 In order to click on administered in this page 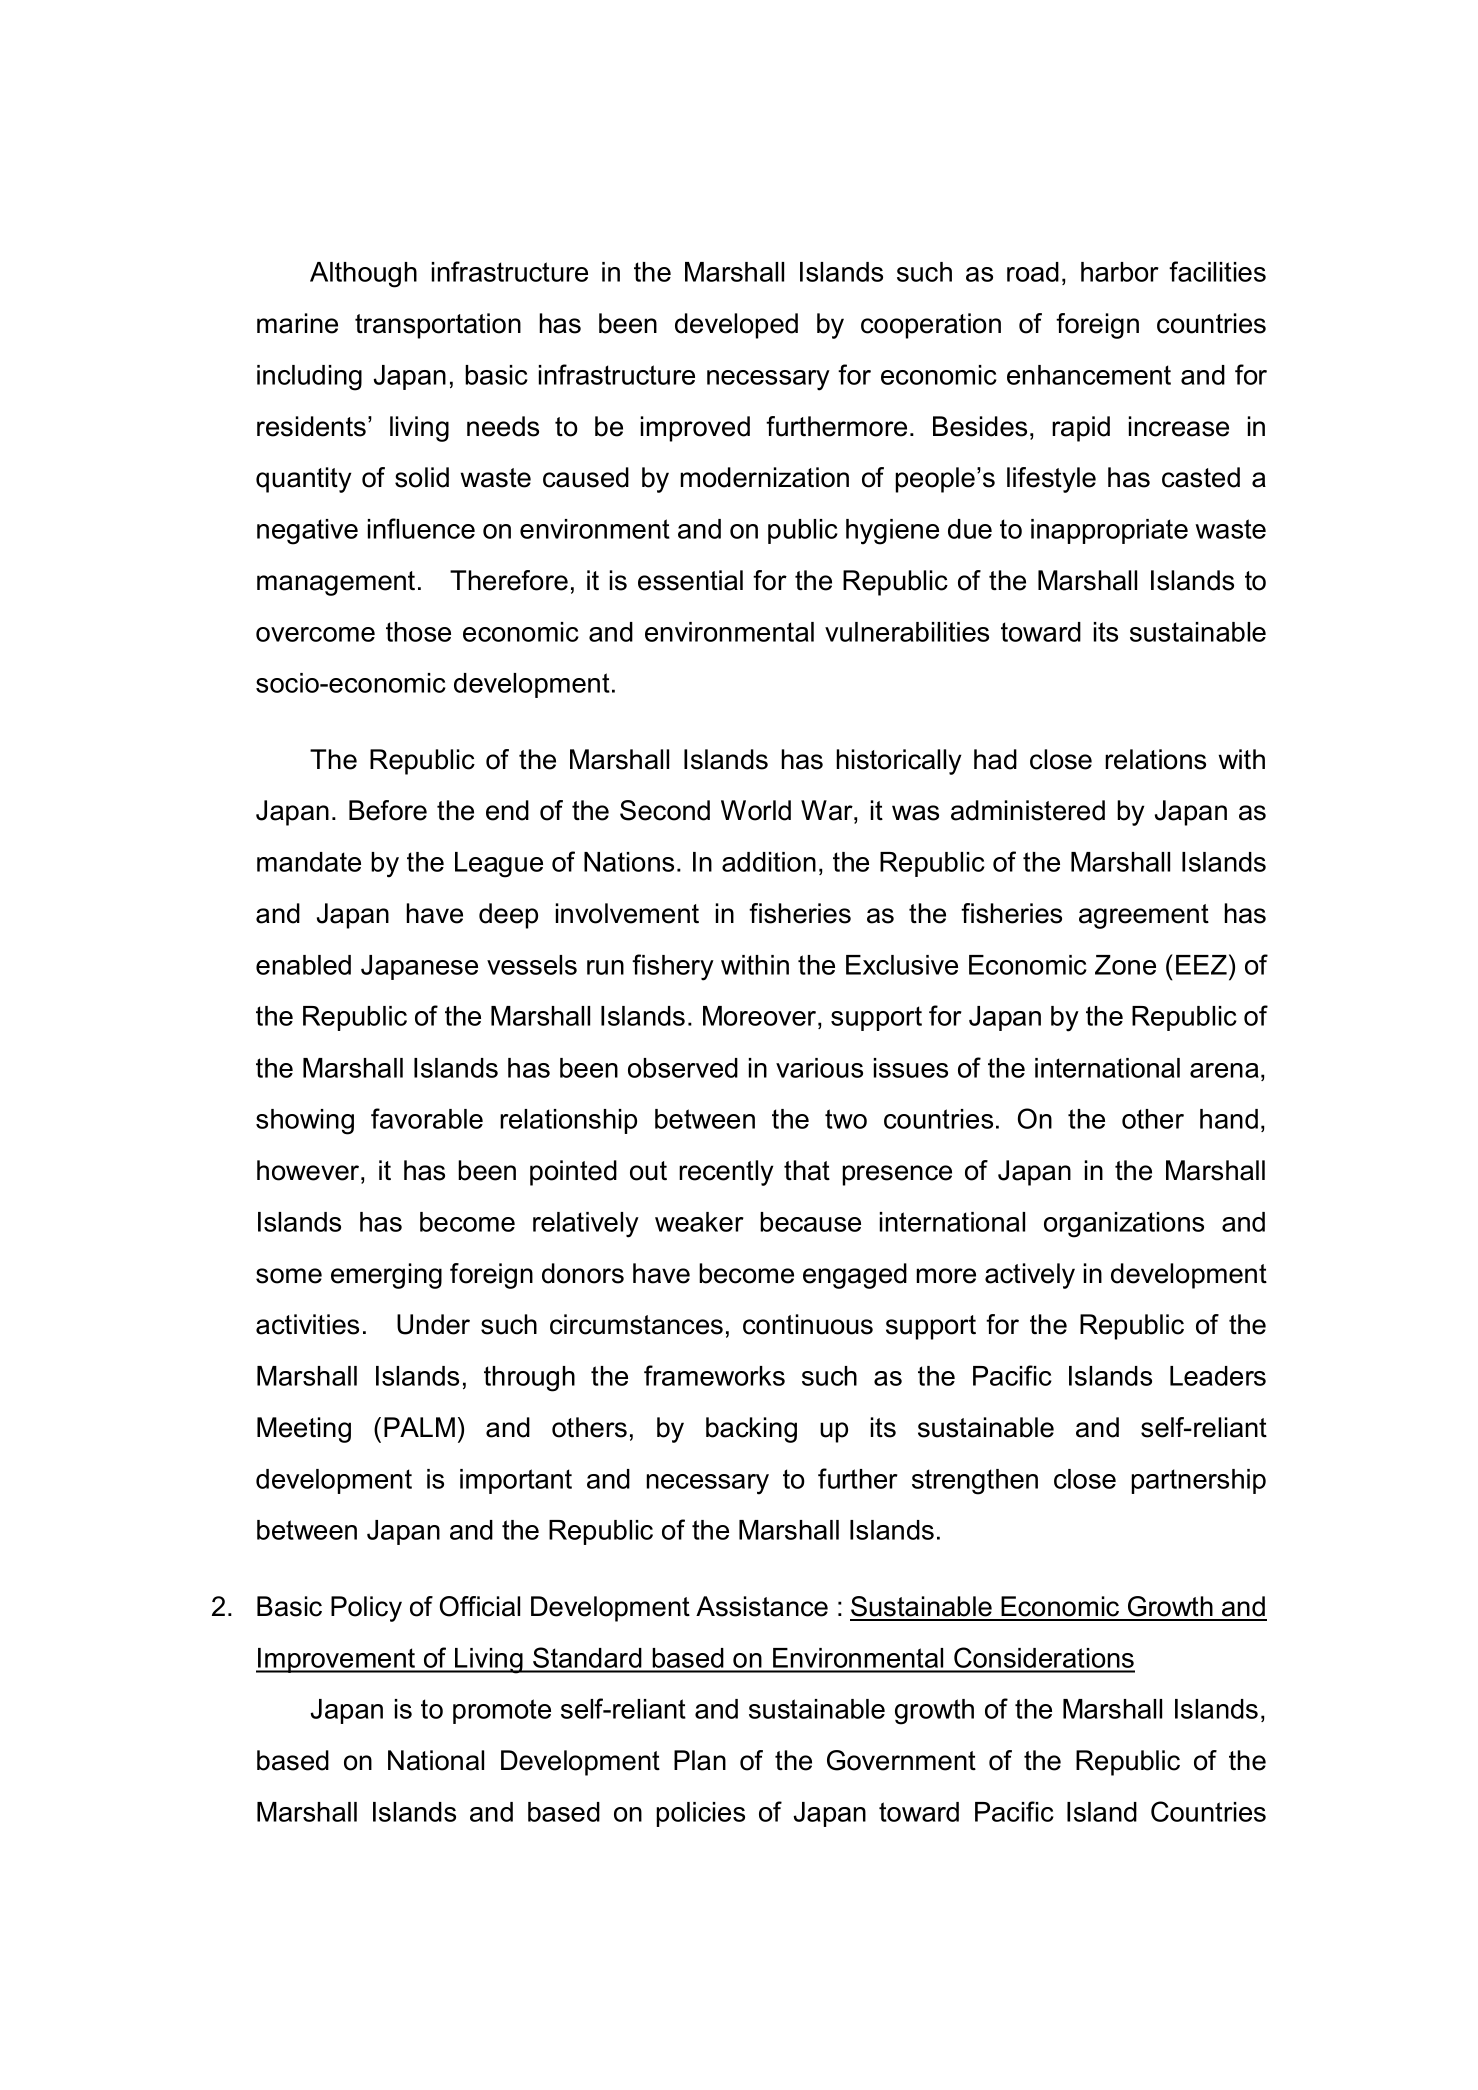, I will do `click(1028, 810)`.
